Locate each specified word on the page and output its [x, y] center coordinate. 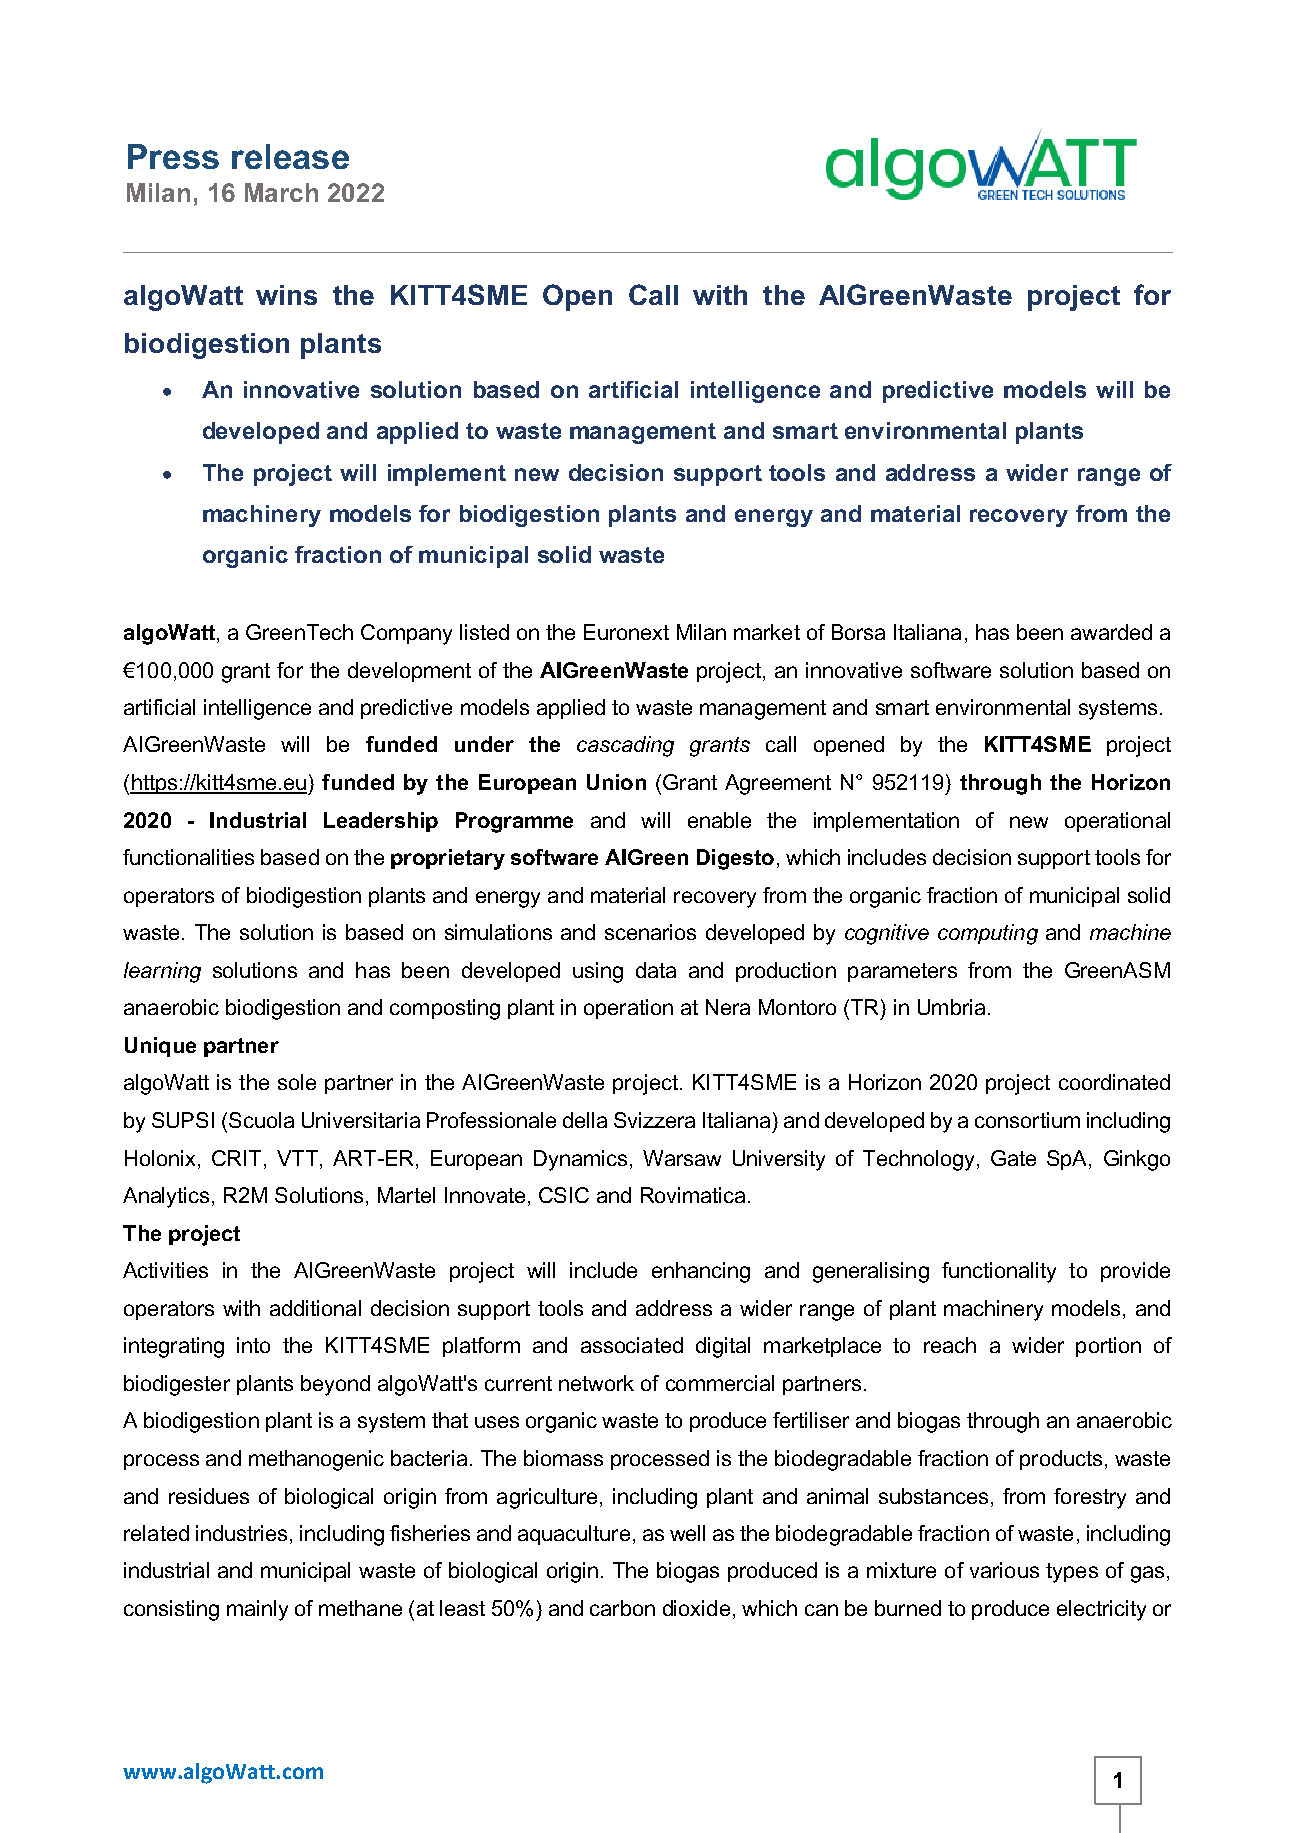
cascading [625, 746]
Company [406, 634]
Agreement [778, 784]
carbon [622, 1608]
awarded [1111, 632]
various [1004, 1570]
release [290, 156]
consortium [1027, 1120]
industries [241, 1533]
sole [297, 1082]
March [281, 192]
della [585, 1120]
